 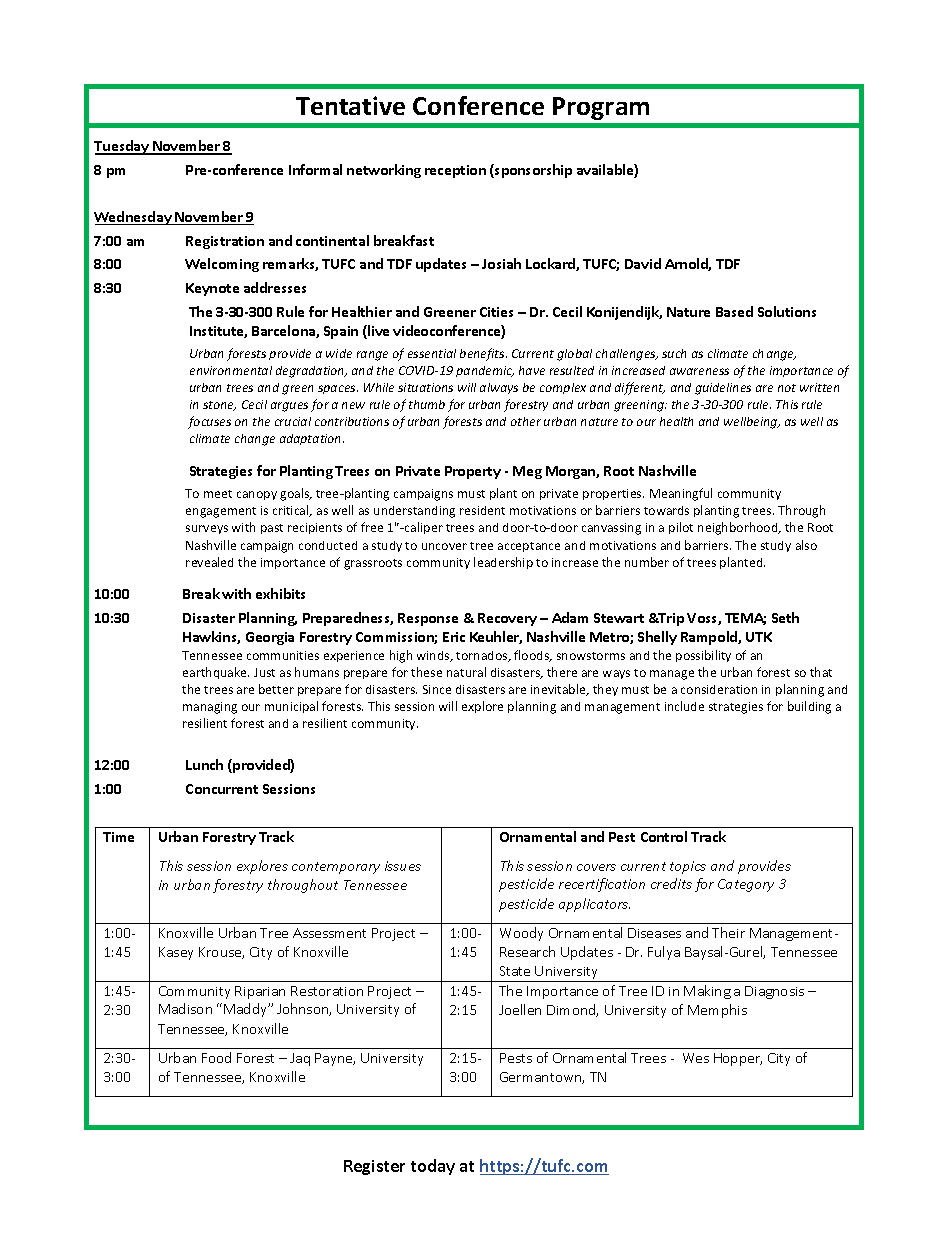 What do you see at coordinates (455, 171) in the document?
I see `reception` at bounding box center [455, 171].
